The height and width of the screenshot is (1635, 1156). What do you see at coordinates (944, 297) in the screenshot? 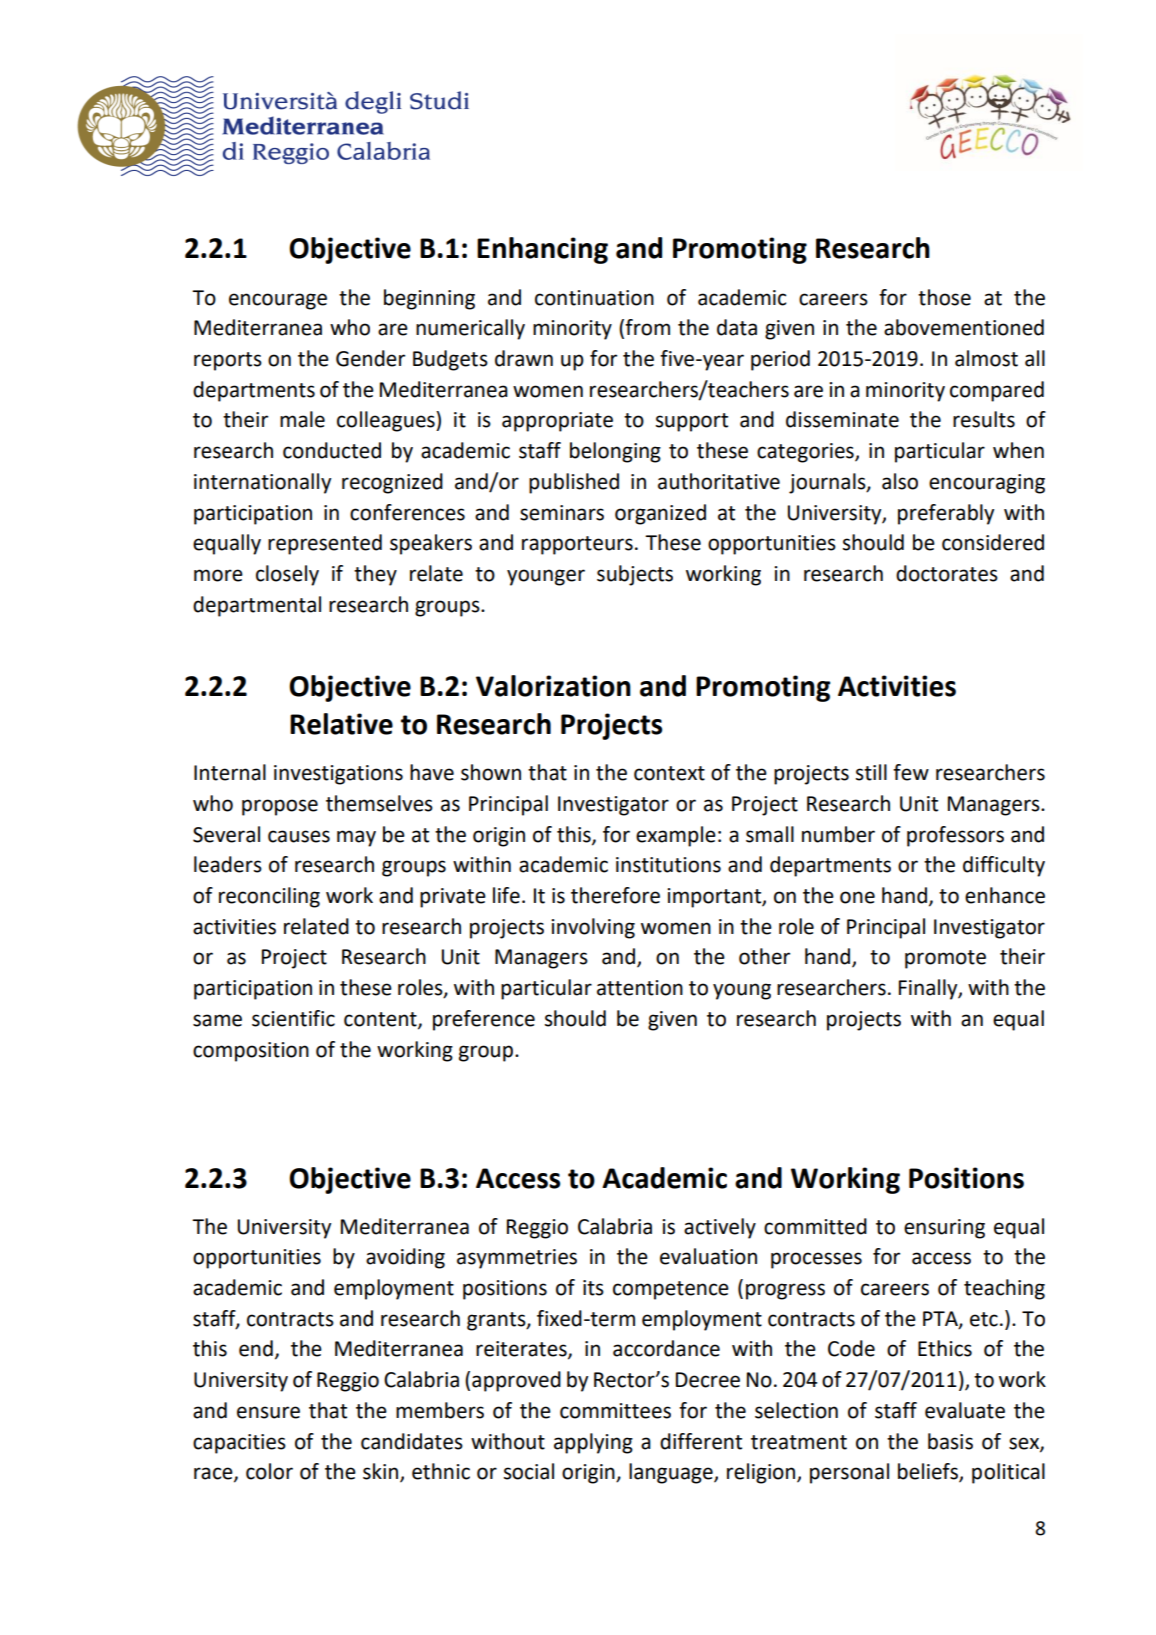
I see `those` at bounding box center [944, 297].
